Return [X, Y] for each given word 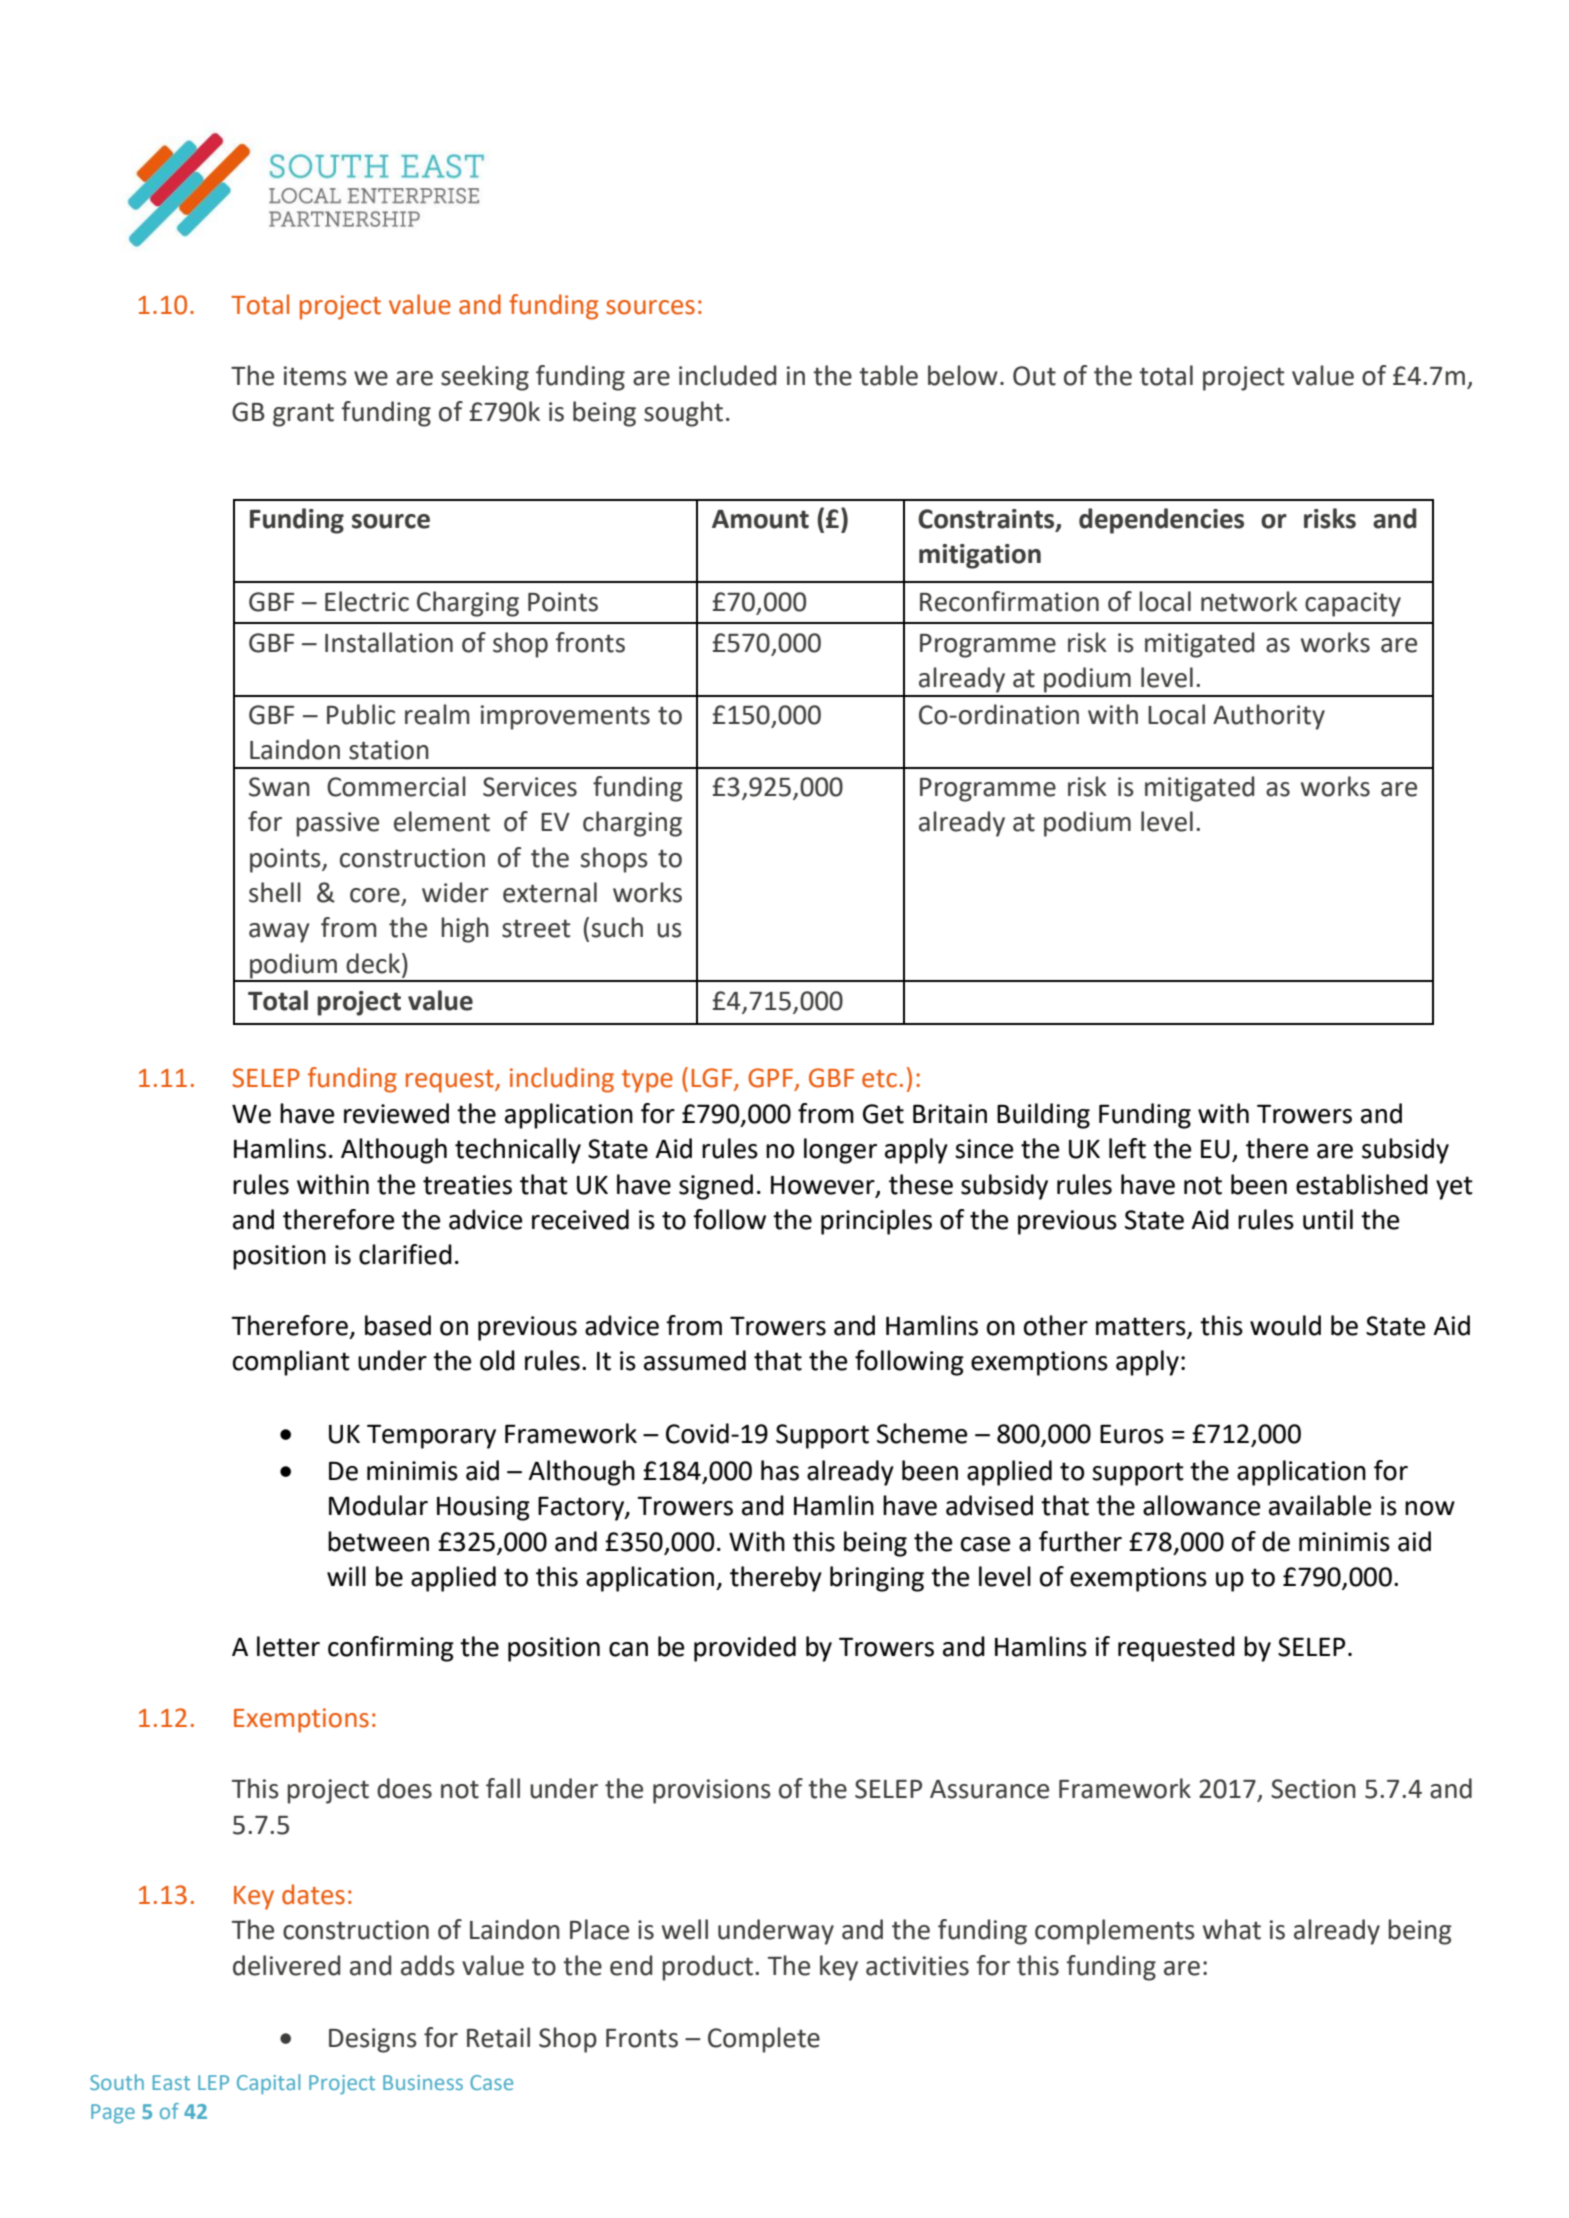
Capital [268, 2084]
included [727, 375]
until [1328, 1219]
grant [303, 415]
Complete [764, 2040]
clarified [405, 1254]
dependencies [1161, 521]
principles [876, 1222]
